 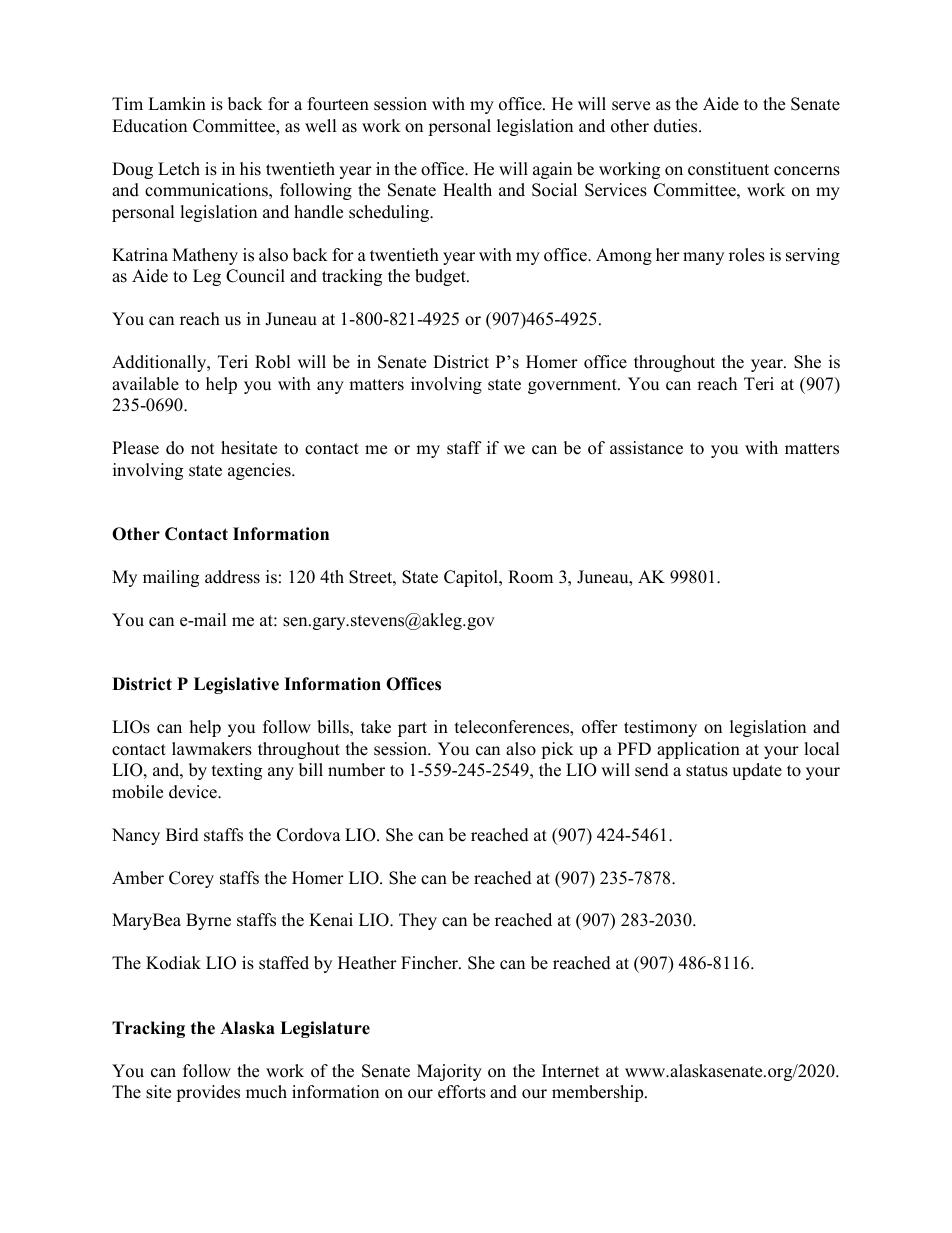 What do you see at coordinates (472, 578) in the screenshot?
I see `Capitol` at bounding box center [472, 578].
